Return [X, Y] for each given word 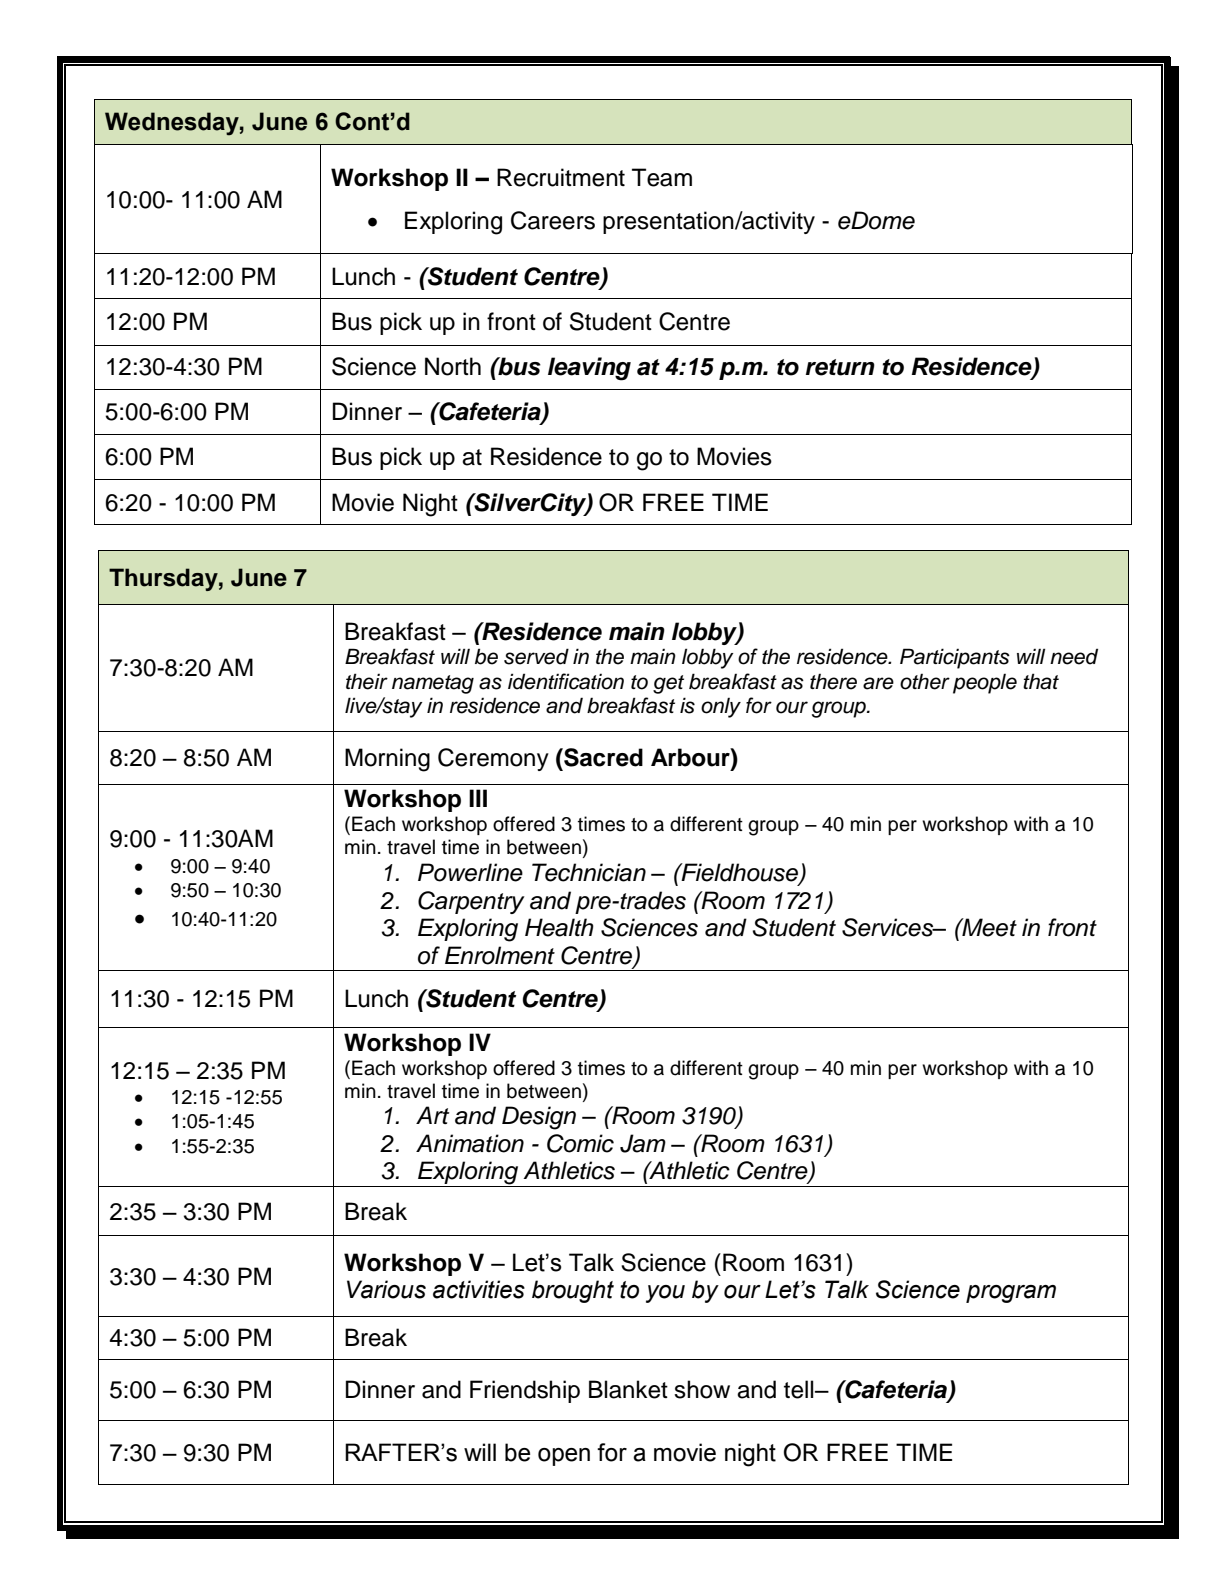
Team [662, 177]
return [840, 367]
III [478, 798]
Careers [553, 220]
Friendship [525, 1391]
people [985, 684]
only [721, 708]
